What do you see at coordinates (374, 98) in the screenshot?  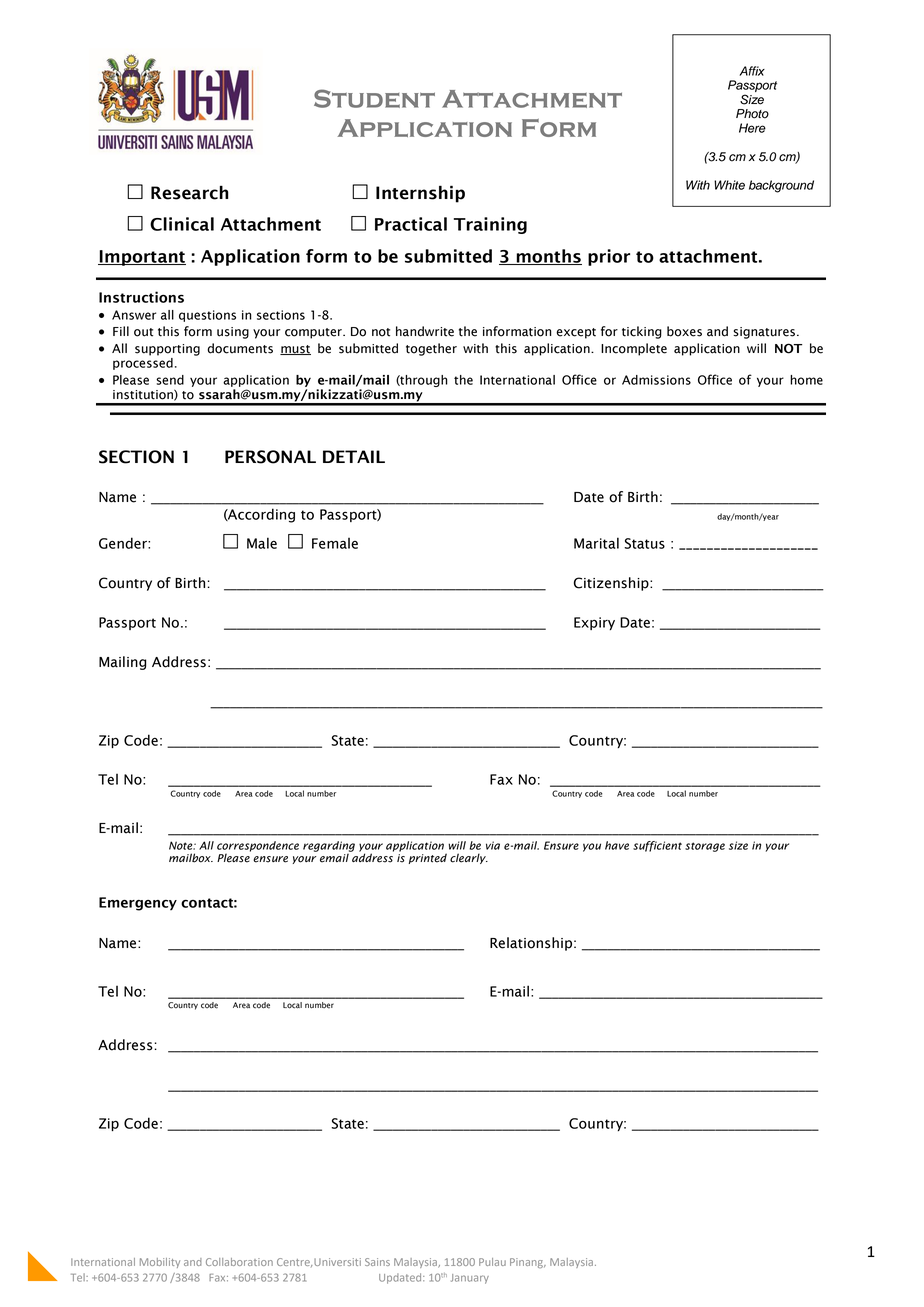 I see `Student` at bounding box center [374, 98].
